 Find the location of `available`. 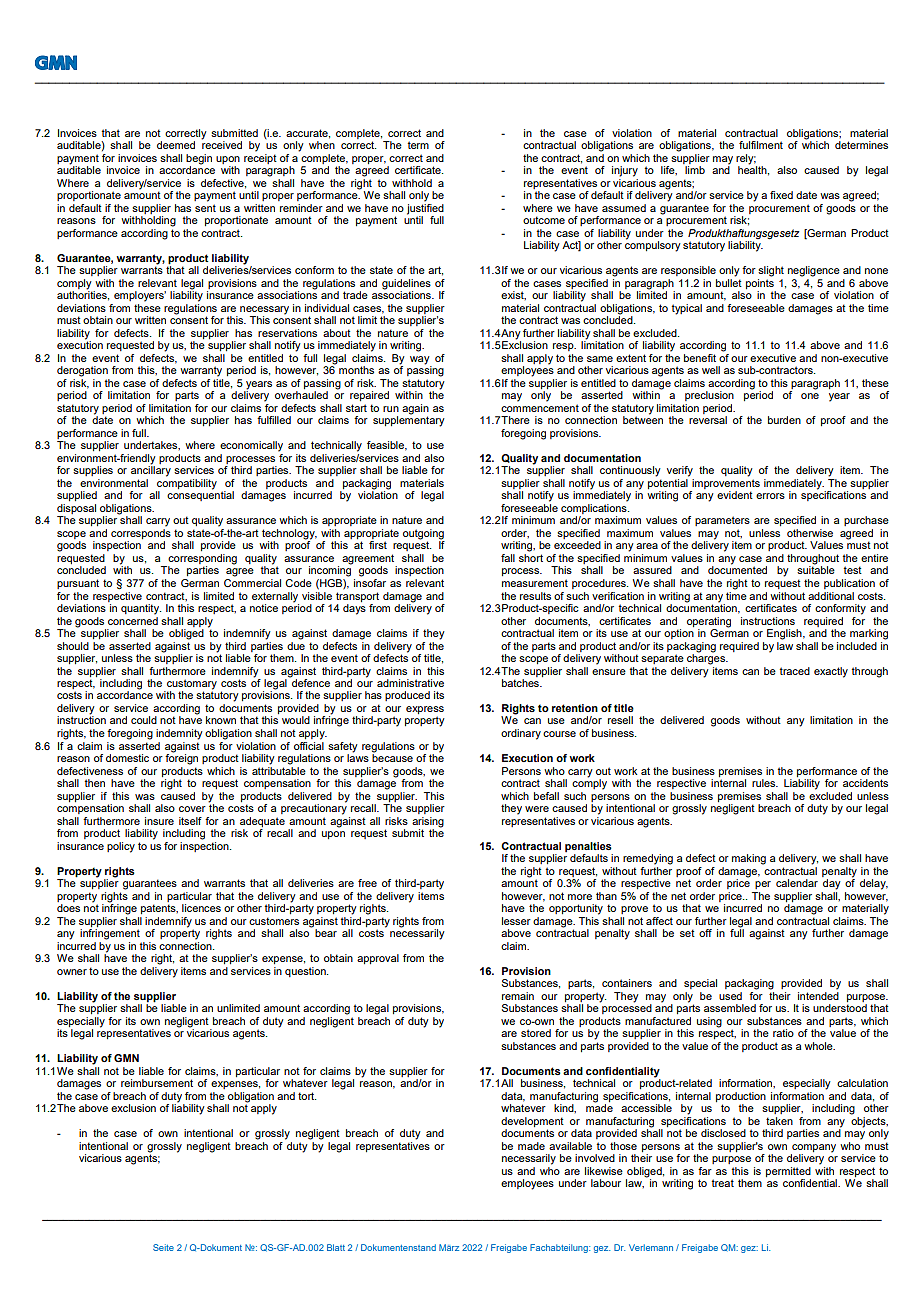

available is located at coordinates (570, 1146).
